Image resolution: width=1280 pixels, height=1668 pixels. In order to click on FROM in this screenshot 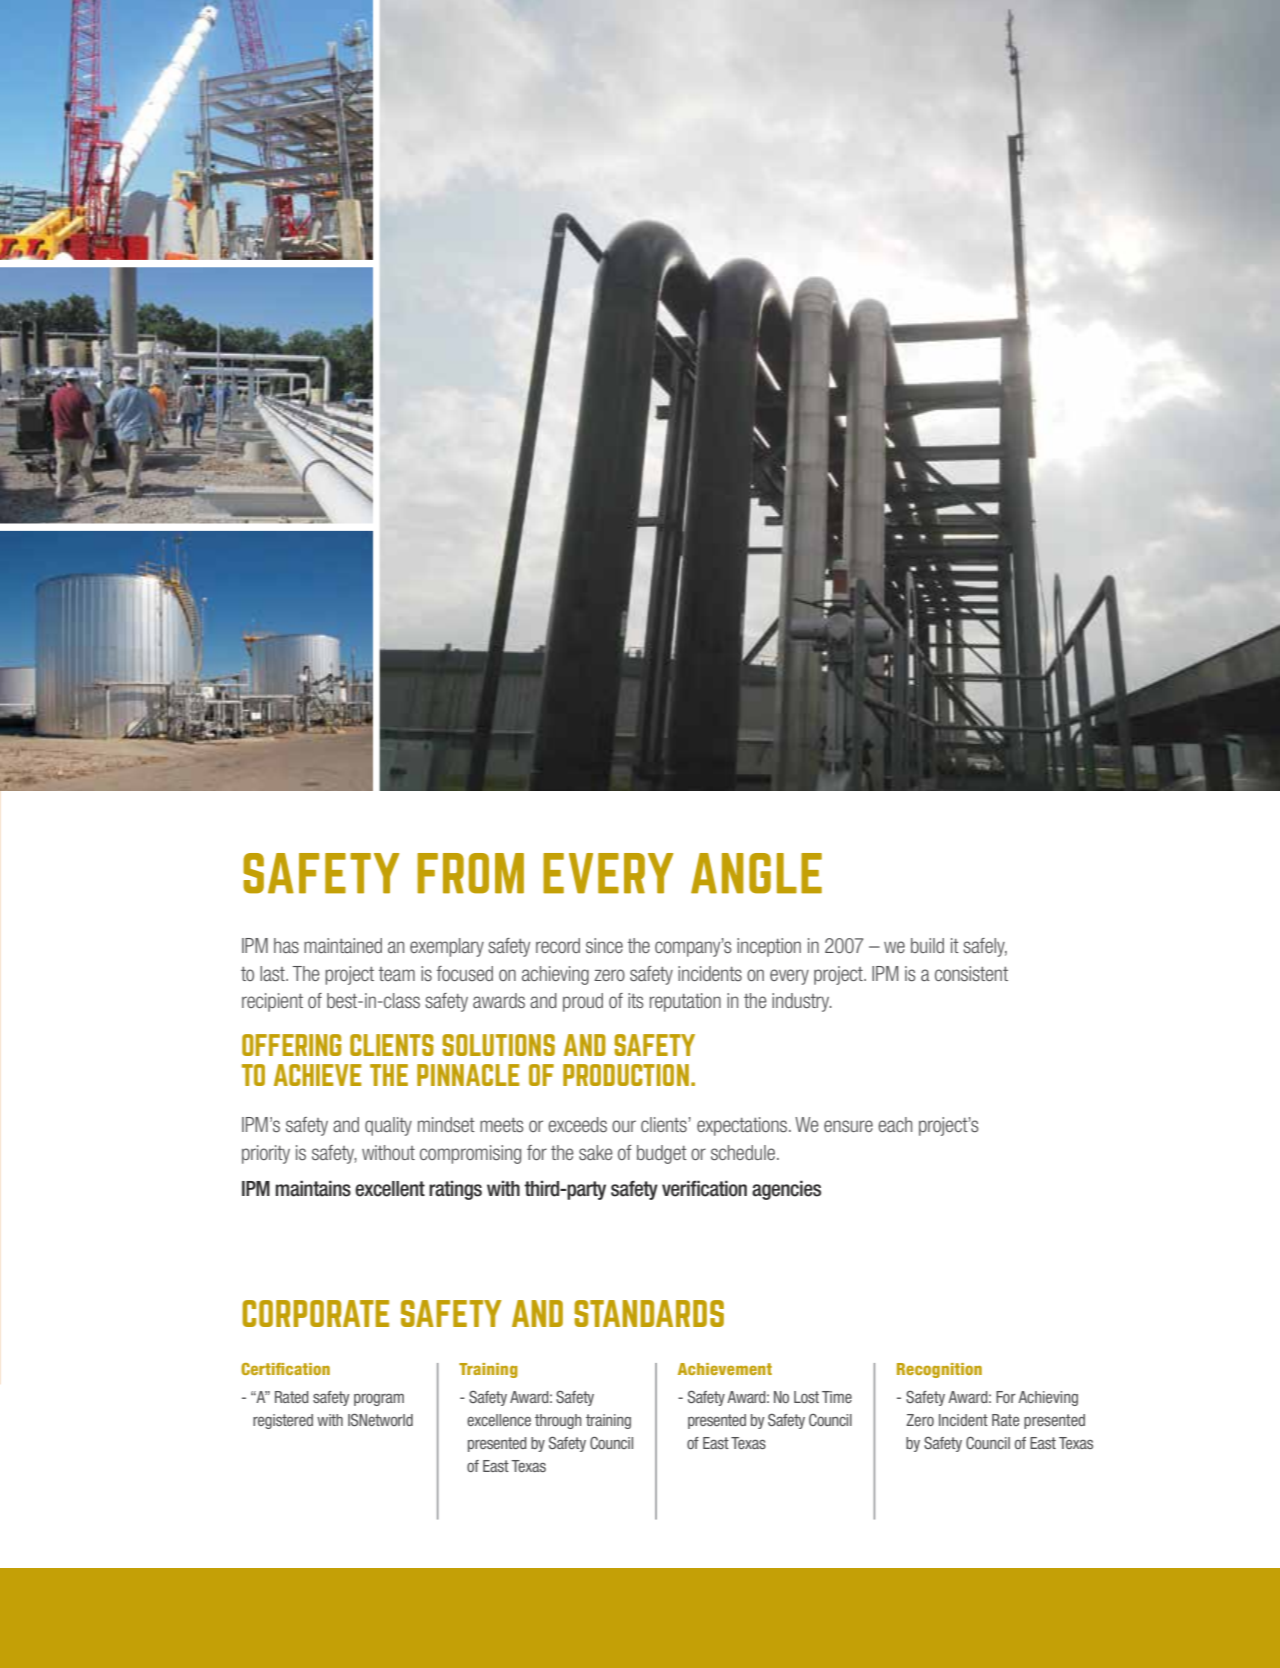, I will do `click(470, 873)`.
